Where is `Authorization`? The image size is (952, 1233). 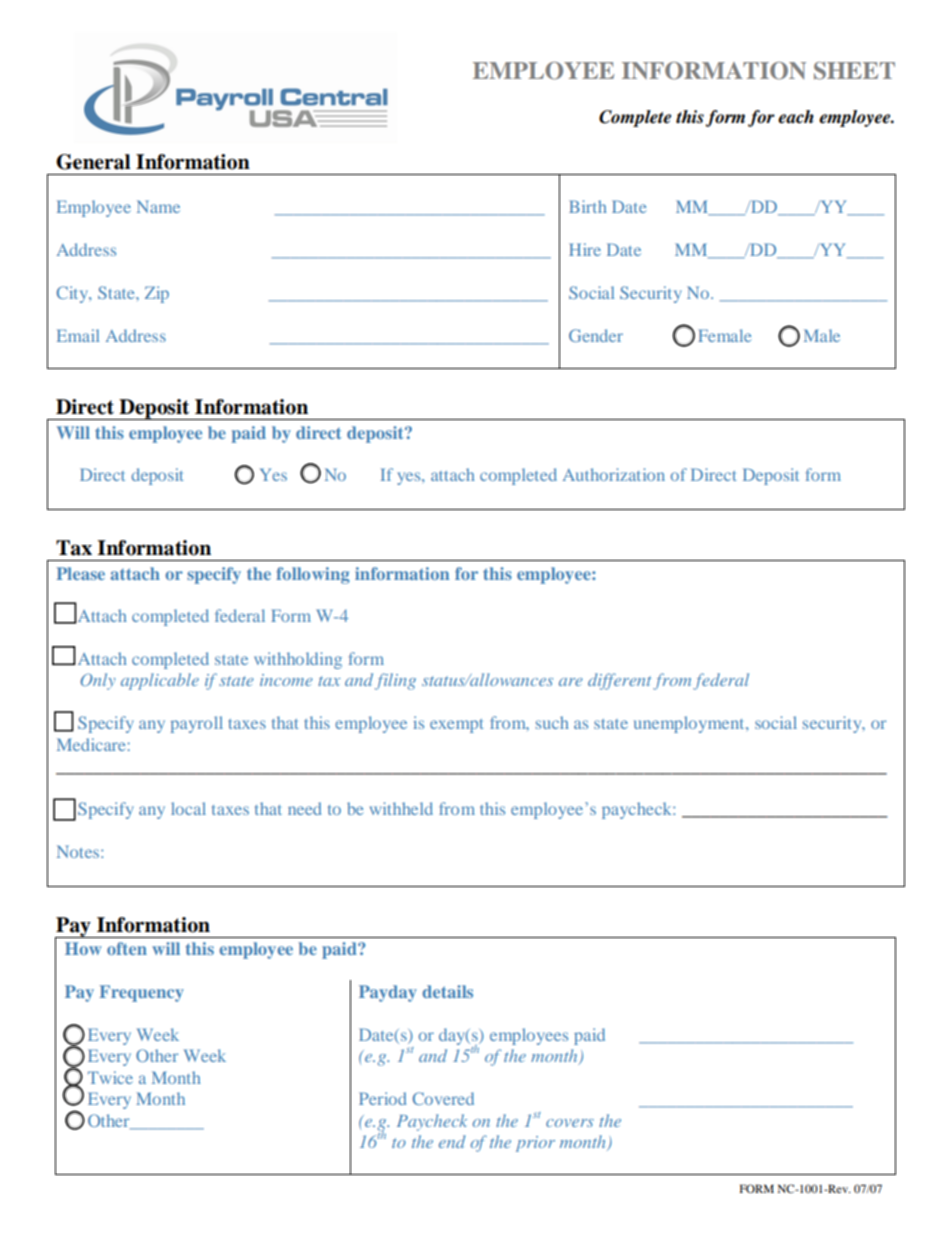
Authorization is located at coordinates (614, 474).
